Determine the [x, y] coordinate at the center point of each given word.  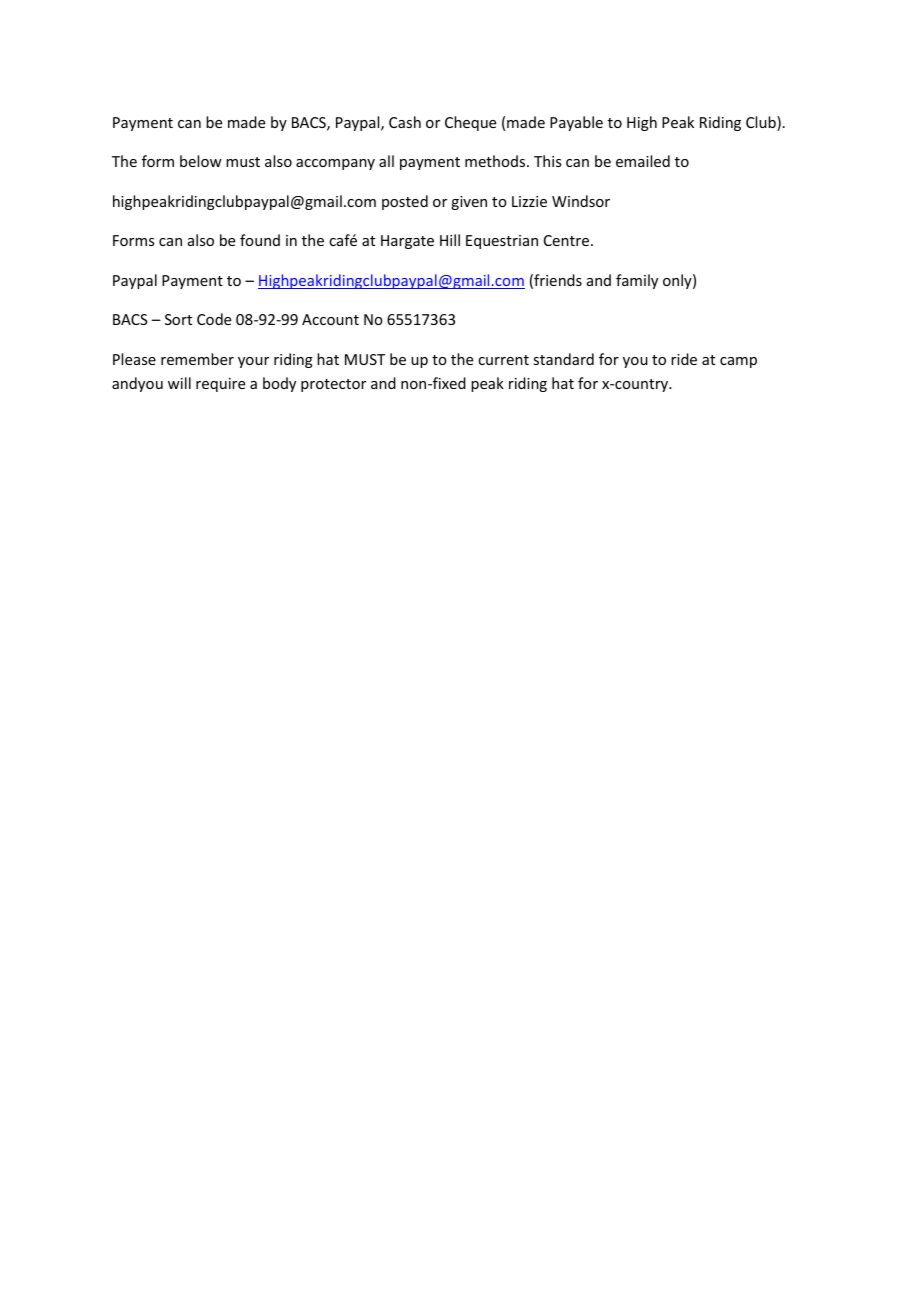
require [220, 385]
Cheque [470, 123]
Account [330, 319]
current [503, 360]
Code [214, 319]
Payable [576, 123]
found [260, 240]
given [469, 203]
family [637, 281]
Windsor [581, 201]
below [201, 161]
